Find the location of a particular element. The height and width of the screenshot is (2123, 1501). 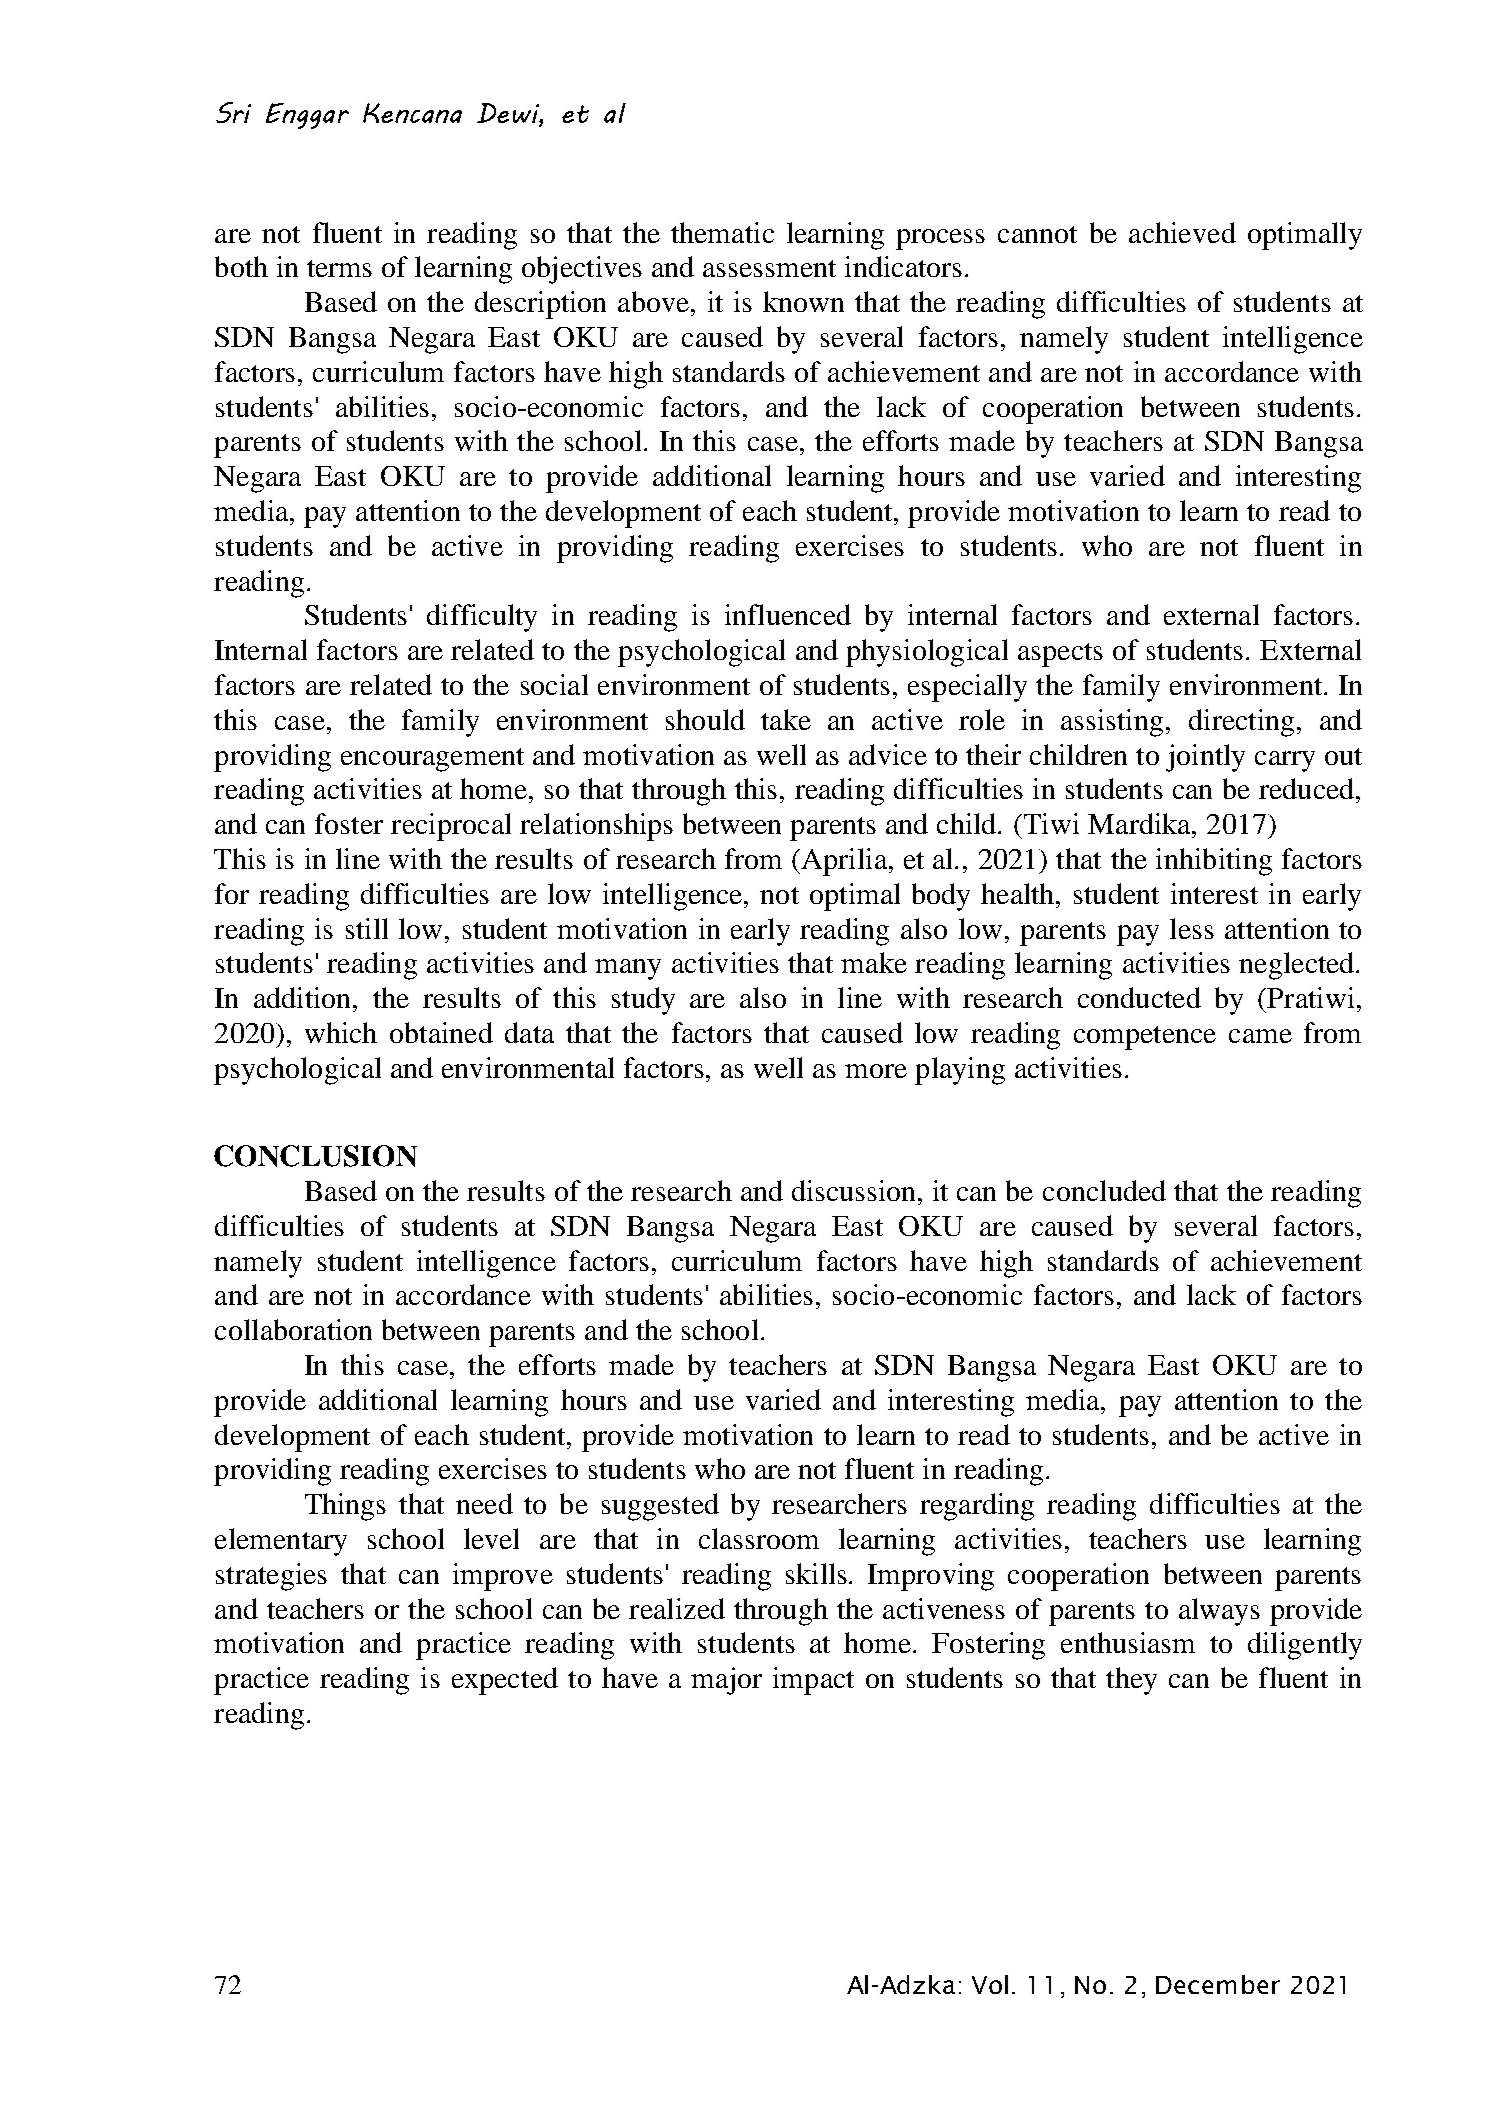

concluded is located at coordinates (1104, 1190).
